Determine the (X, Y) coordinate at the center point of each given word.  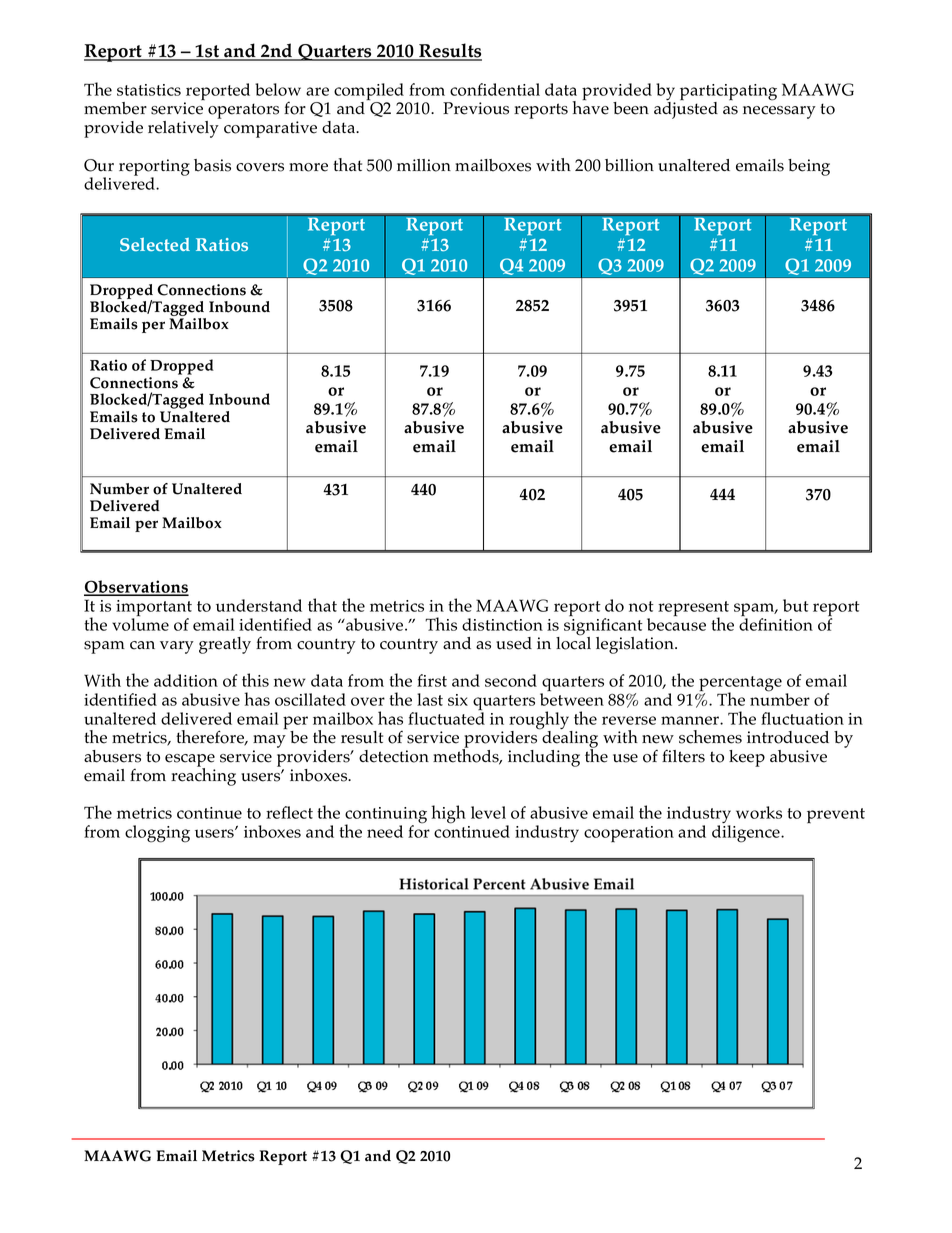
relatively (183, 129)
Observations (136, 588)
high (448, 814)
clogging (157, 834)
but (796, 605)
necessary (779, 112)
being (809, 167)
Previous (476, 108)
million (424, 165)
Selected (155, 244)
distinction (502, 624)
